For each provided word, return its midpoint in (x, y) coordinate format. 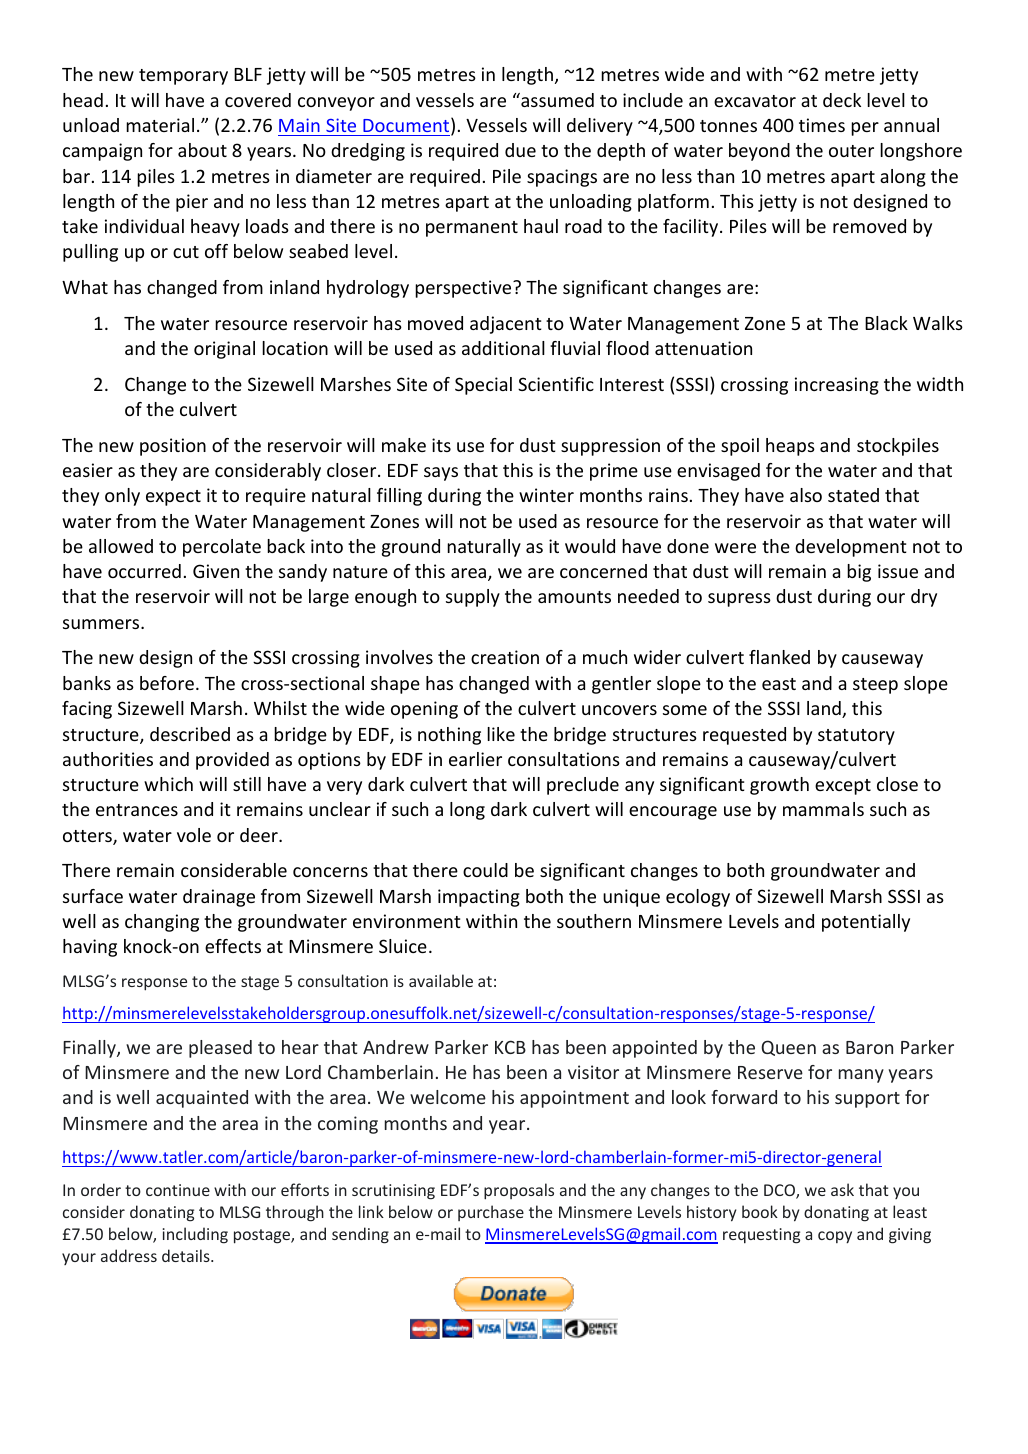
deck (842, 100)
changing (162, 923)
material (160, 125)
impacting (479, 898)
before (167, 683)
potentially (866, 923)
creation (505, 657)
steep (875, 686)
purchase (491, 1213)
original (224, 350)
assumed (556, 100)
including (195, 1235)
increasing (837, 386)
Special (483, 386)
